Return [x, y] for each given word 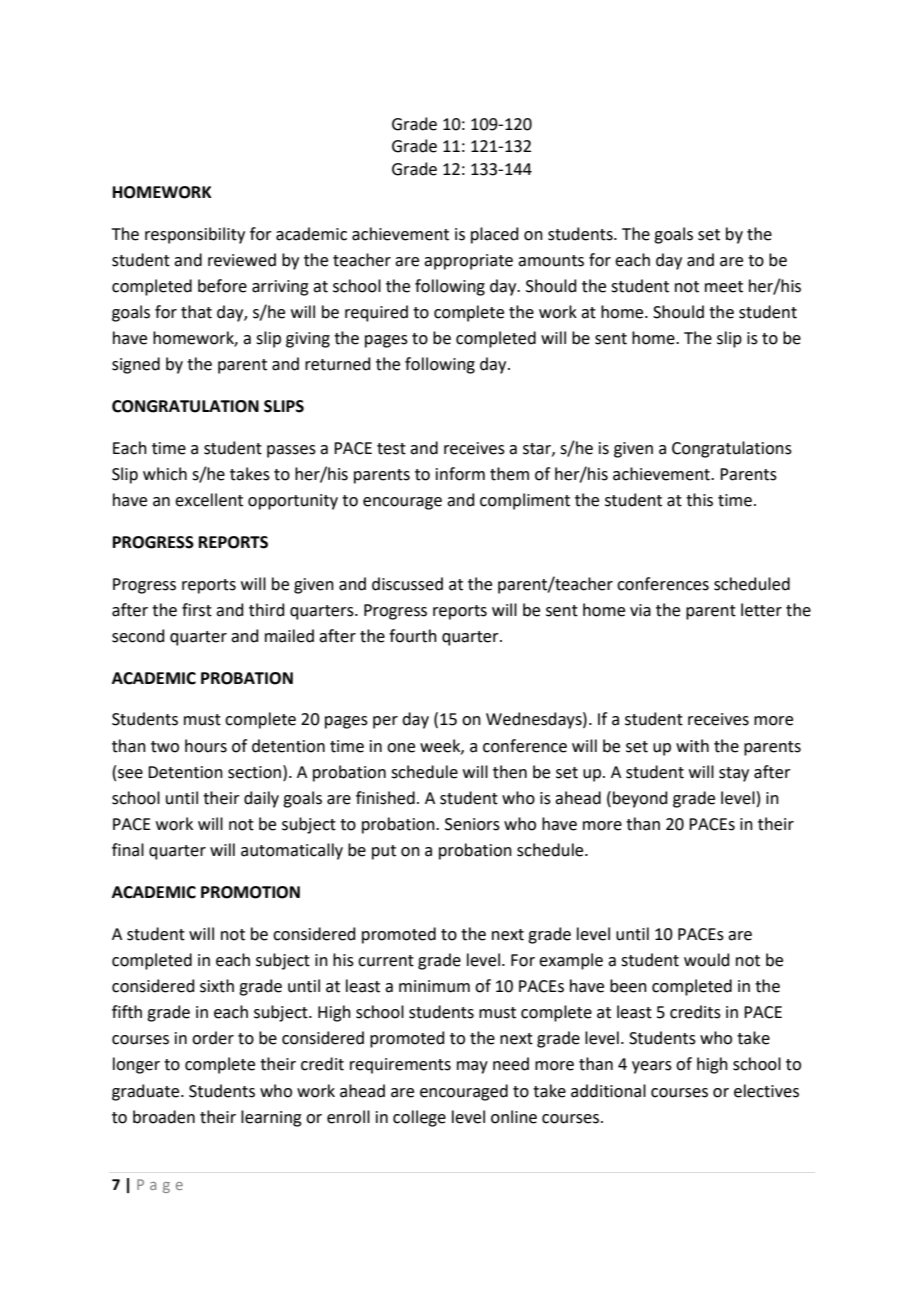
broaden [164, 1117]
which [165, 474]
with [692, 746]
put [384, 852]
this [699, 500]
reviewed [242, 260]
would [707, 960]
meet [724, 287]
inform [460, 474]
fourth [413, 636]
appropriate [468, 262]
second [138, 636]
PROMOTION [250, 892]
